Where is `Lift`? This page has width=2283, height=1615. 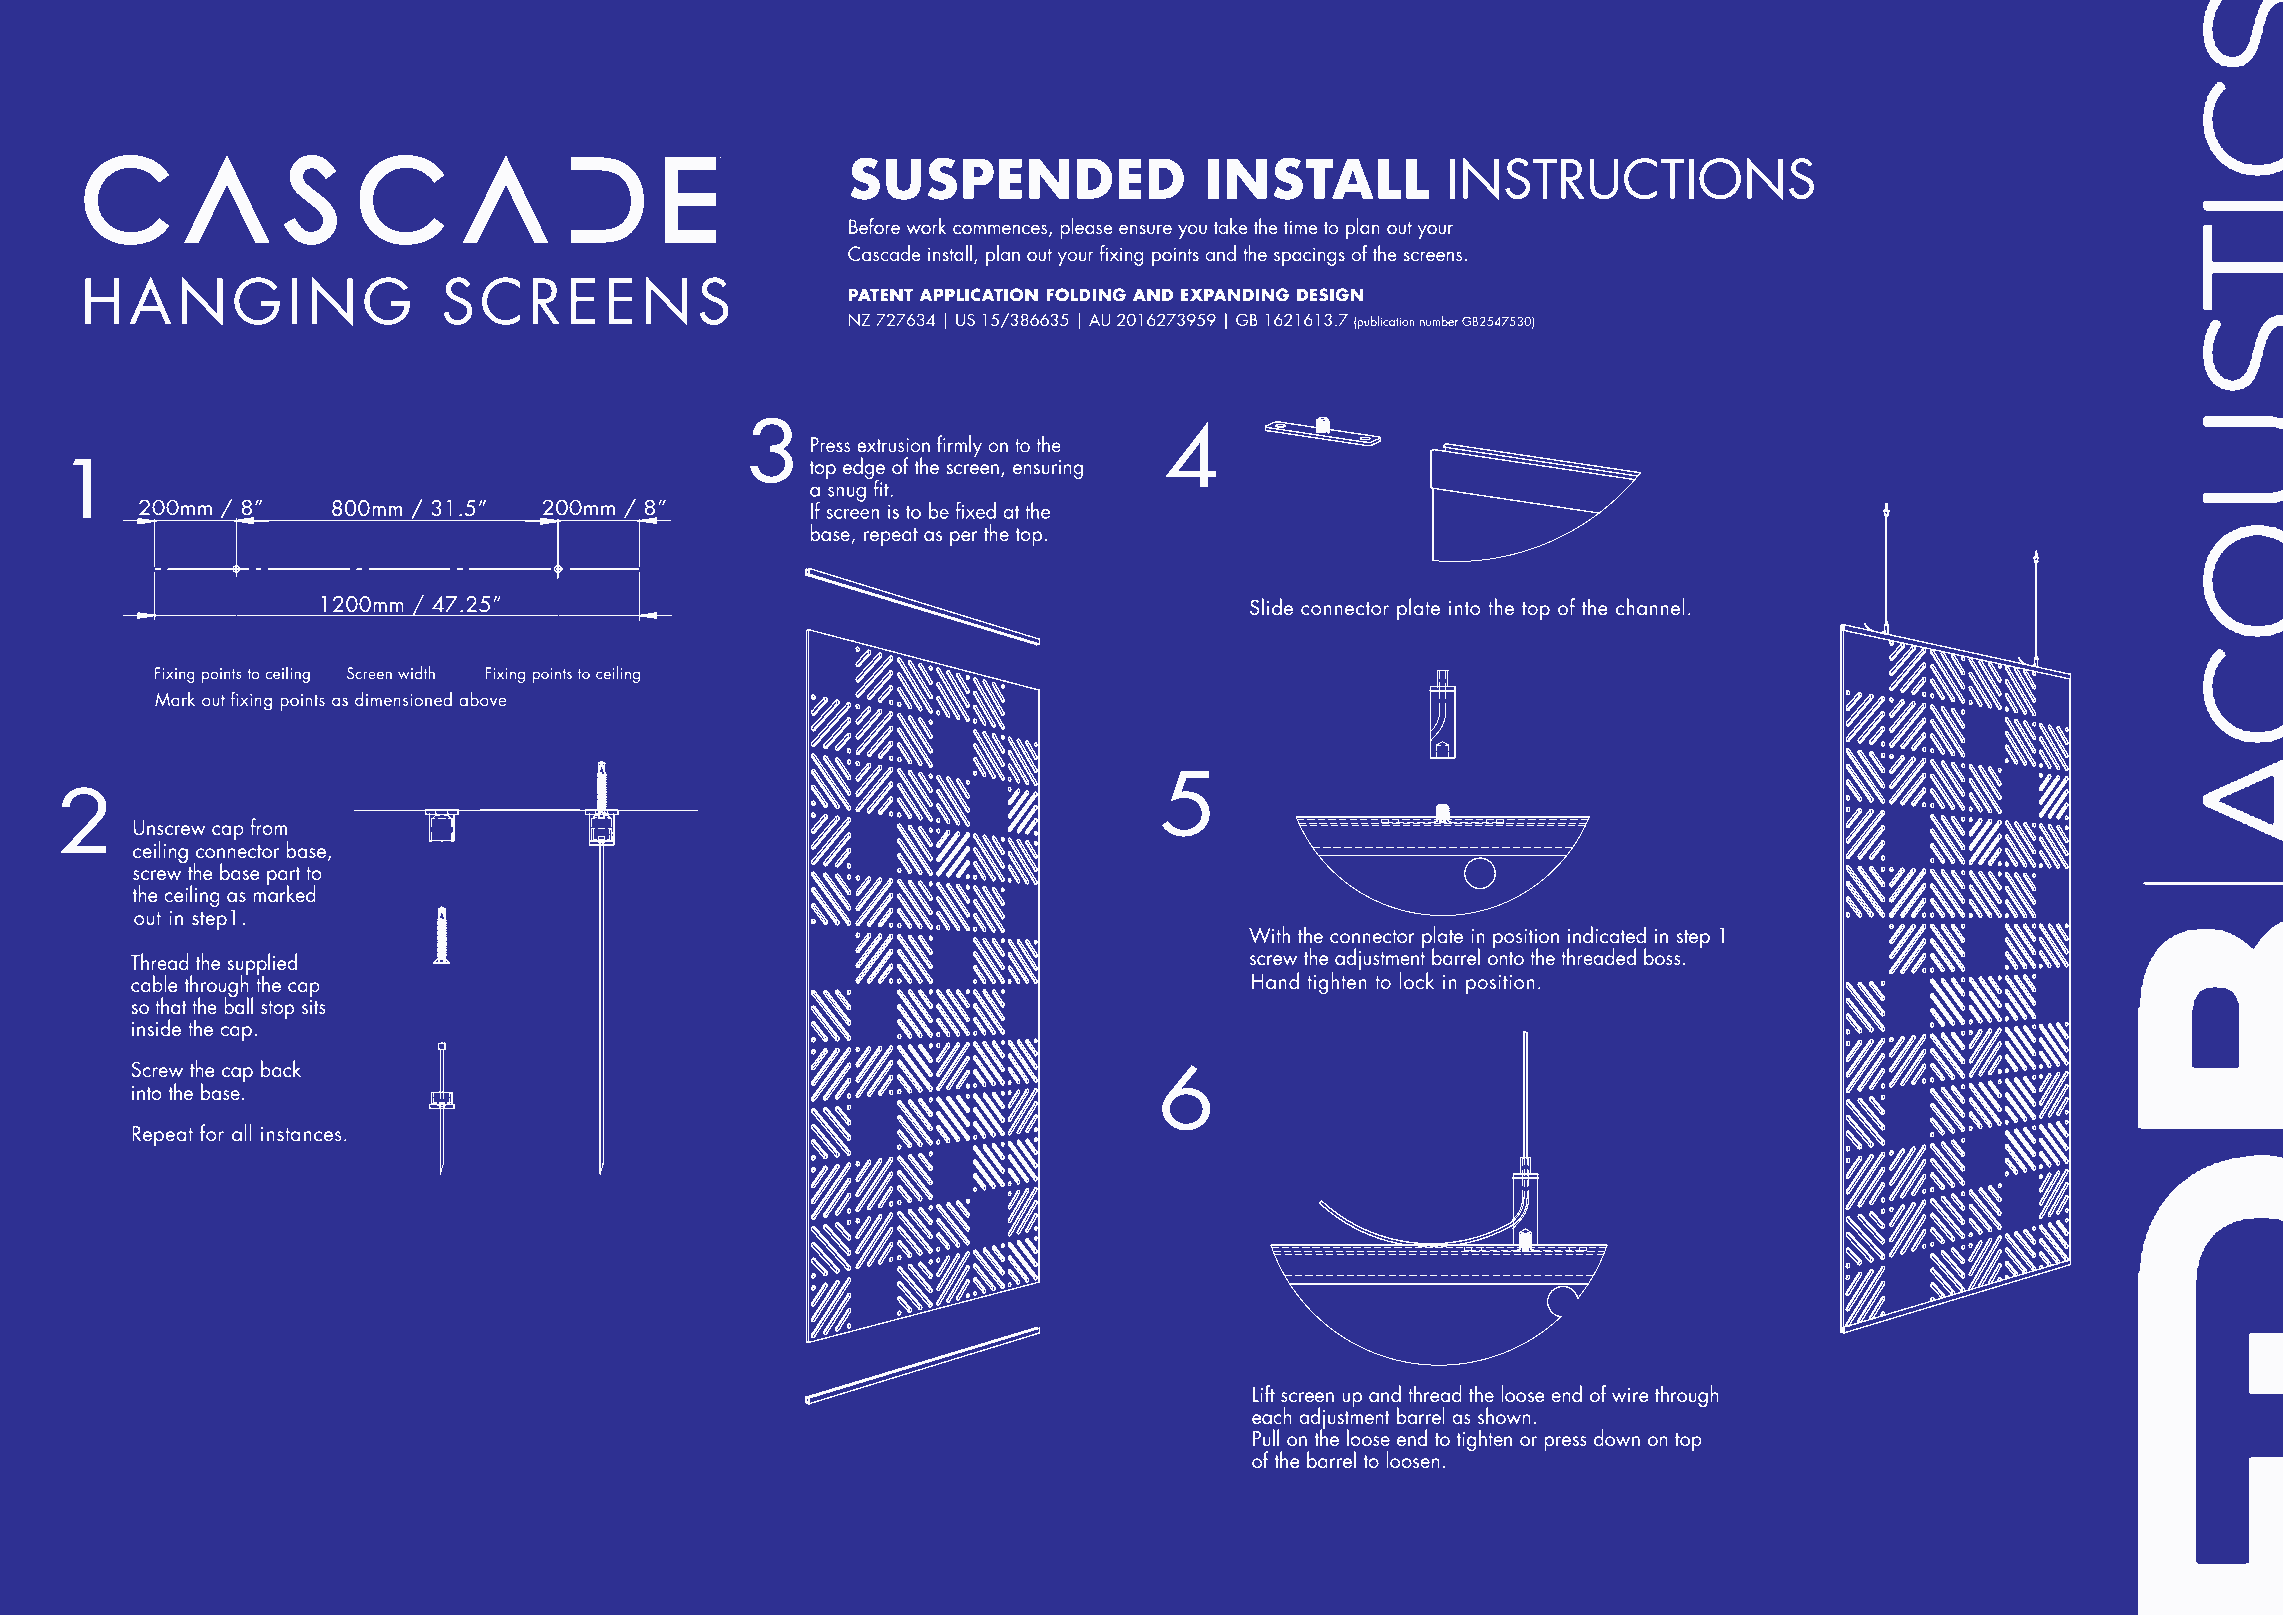 Lift is located at coordinates (1264, 1393).
